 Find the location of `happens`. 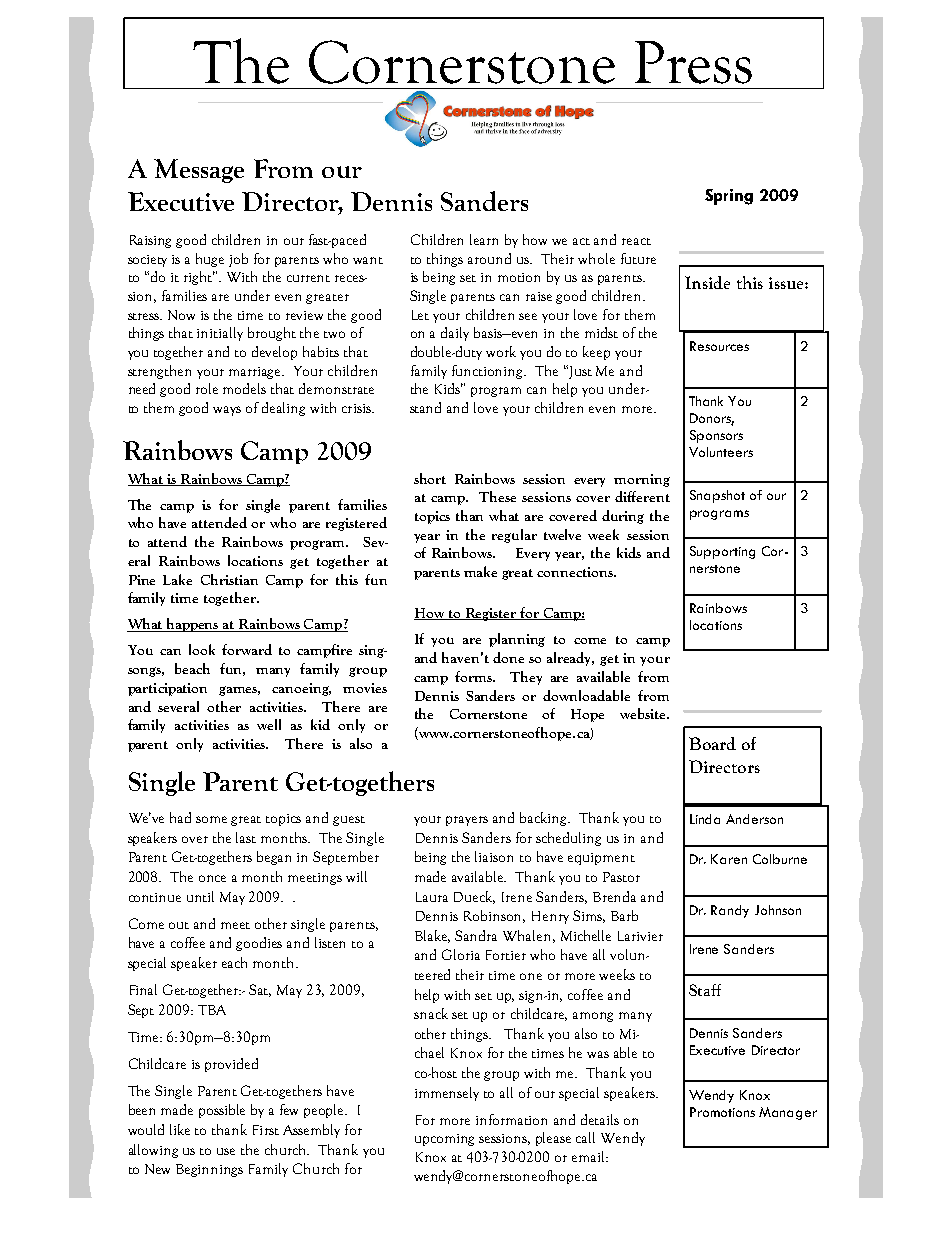

happens is located at coordinates (193, 625).
